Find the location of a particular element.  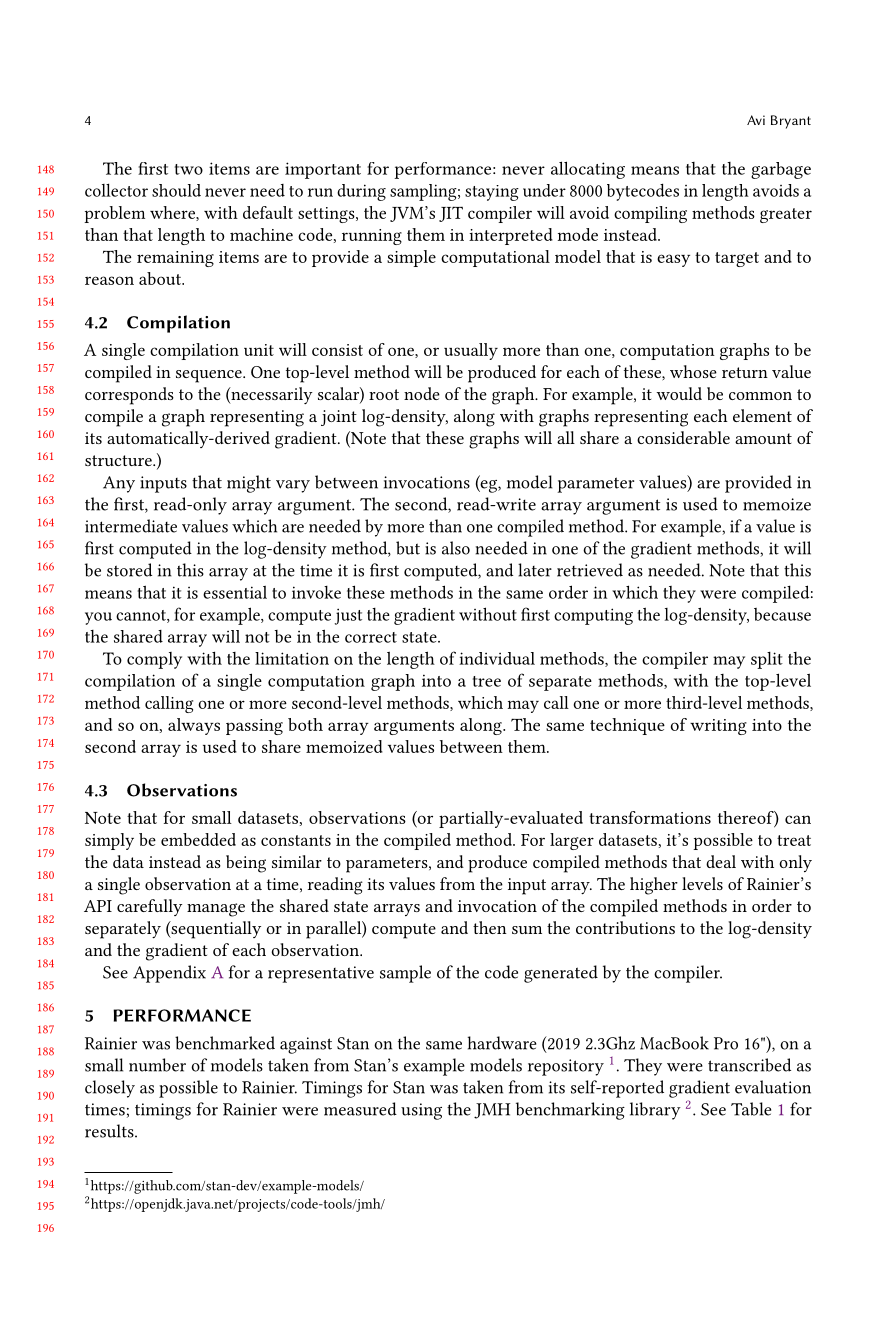

embedded is located at coordinates (198, 839).
